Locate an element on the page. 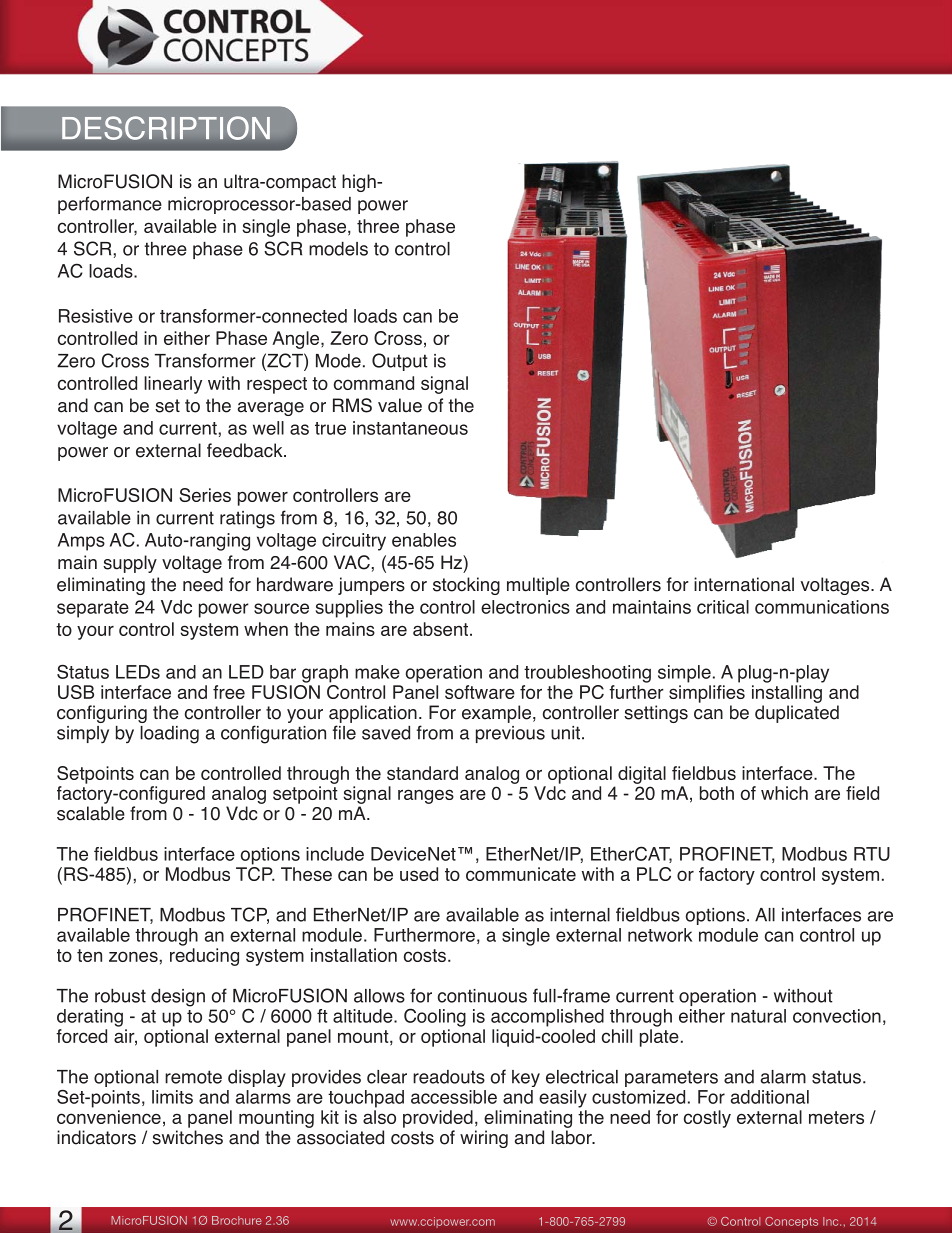  Concepts is located at coordinates (791, 1222).
